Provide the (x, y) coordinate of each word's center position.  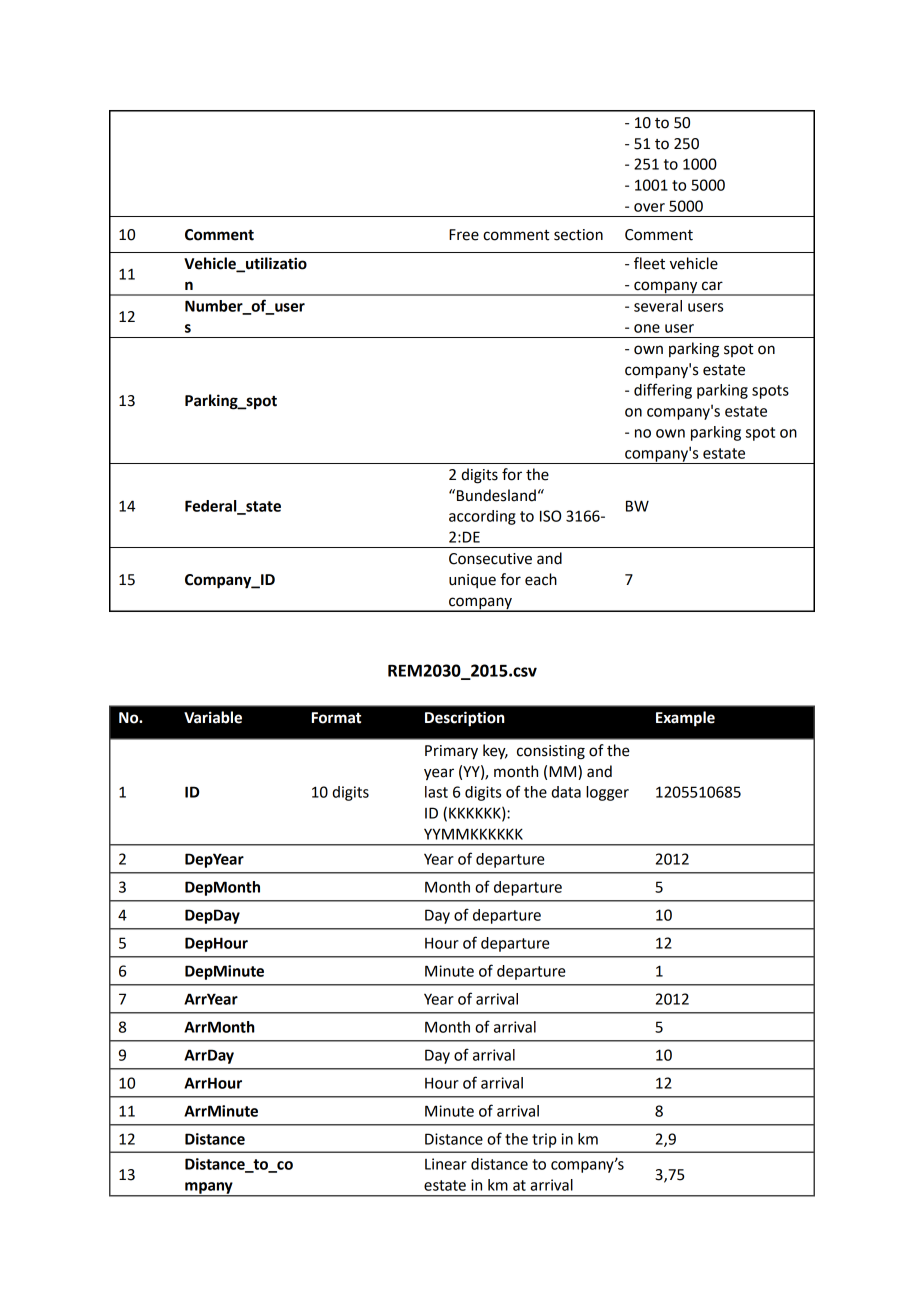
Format (336, 718)
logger (607, 793)
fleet (649, 263)
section (578, 235)
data (566, 792)
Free (464, 235)
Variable (213, 717)
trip (544, 1140)
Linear (446, 1164)
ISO (550, 516)
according (482, 517)
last (436, 792)
